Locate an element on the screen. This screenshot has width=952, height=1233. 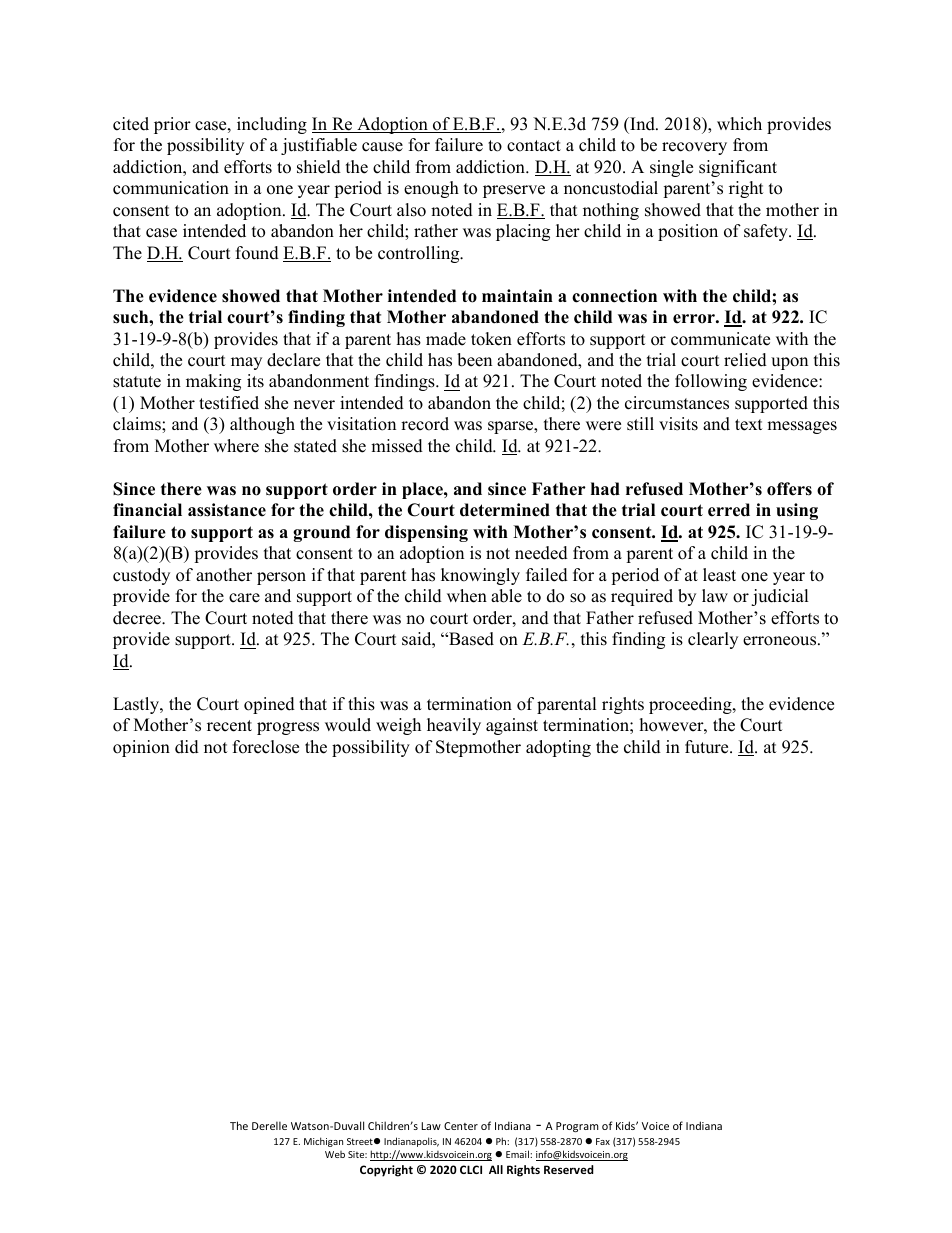
determined is located at coordinates (505, 510).
